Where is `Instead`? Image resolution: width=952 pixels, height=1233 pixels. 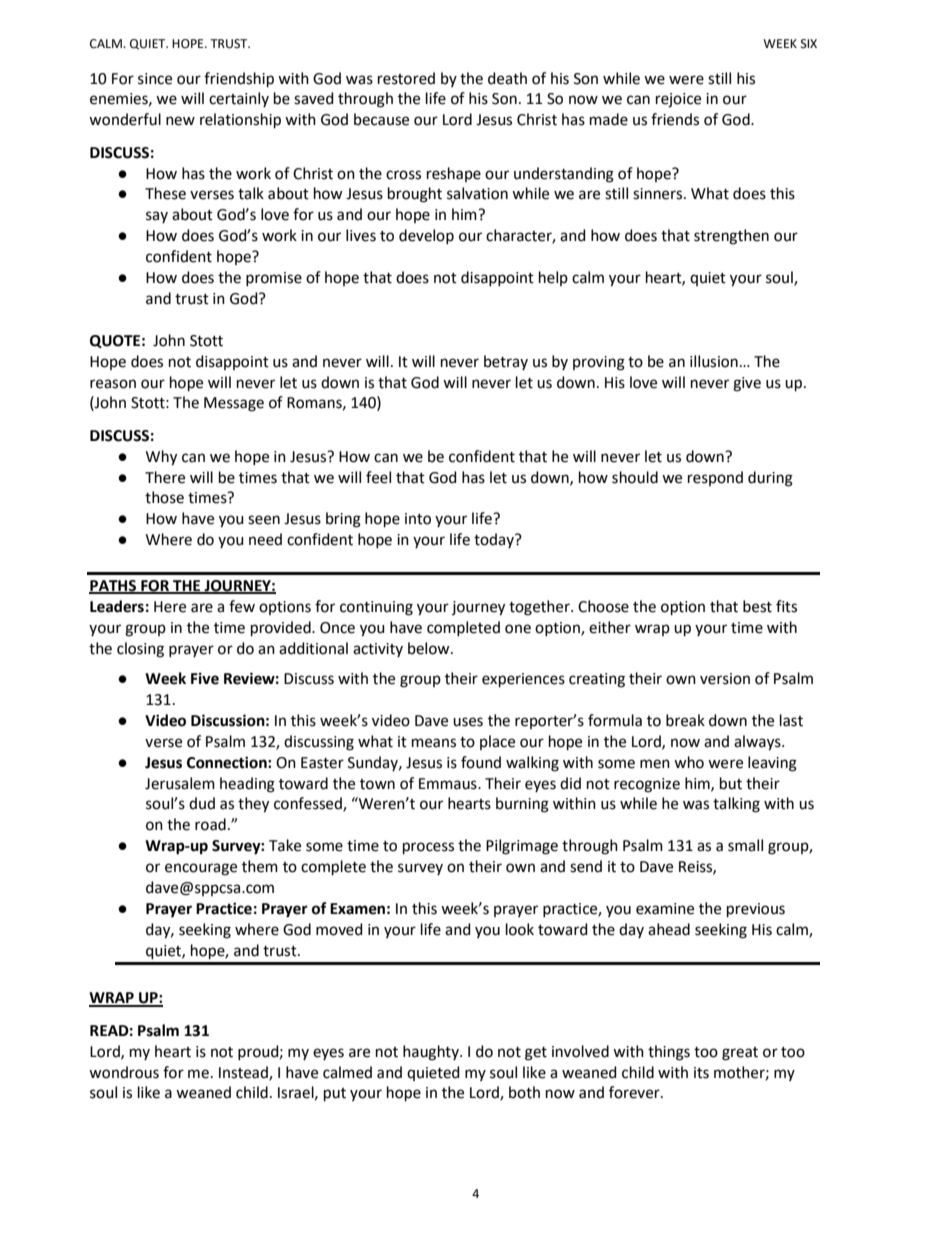
Instead is located at coordinates (244, 1073).
